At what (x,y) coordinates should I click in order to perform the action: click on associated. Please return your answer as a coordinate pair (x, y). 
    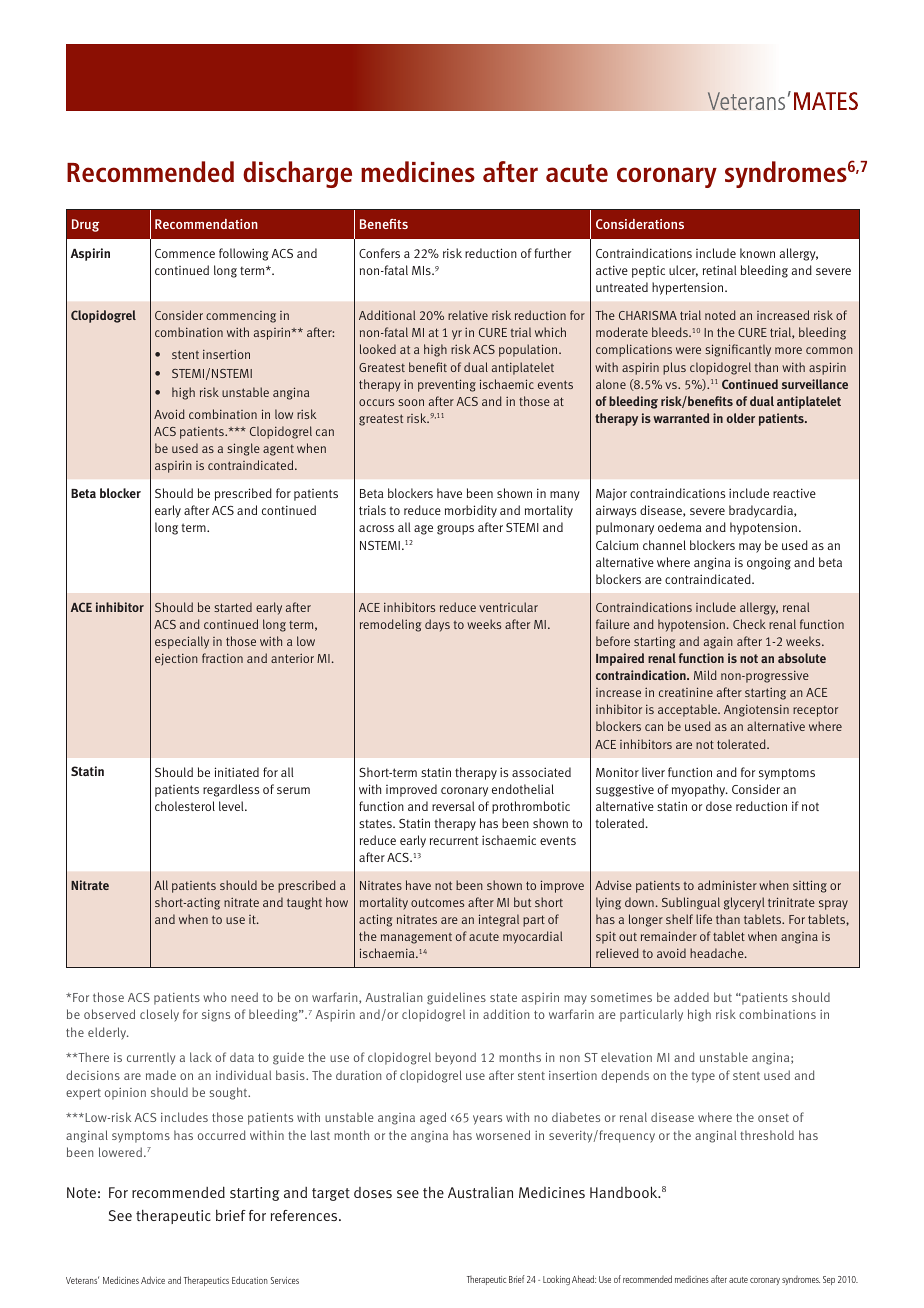
    Looking at the image, I should click on (541, 772).
